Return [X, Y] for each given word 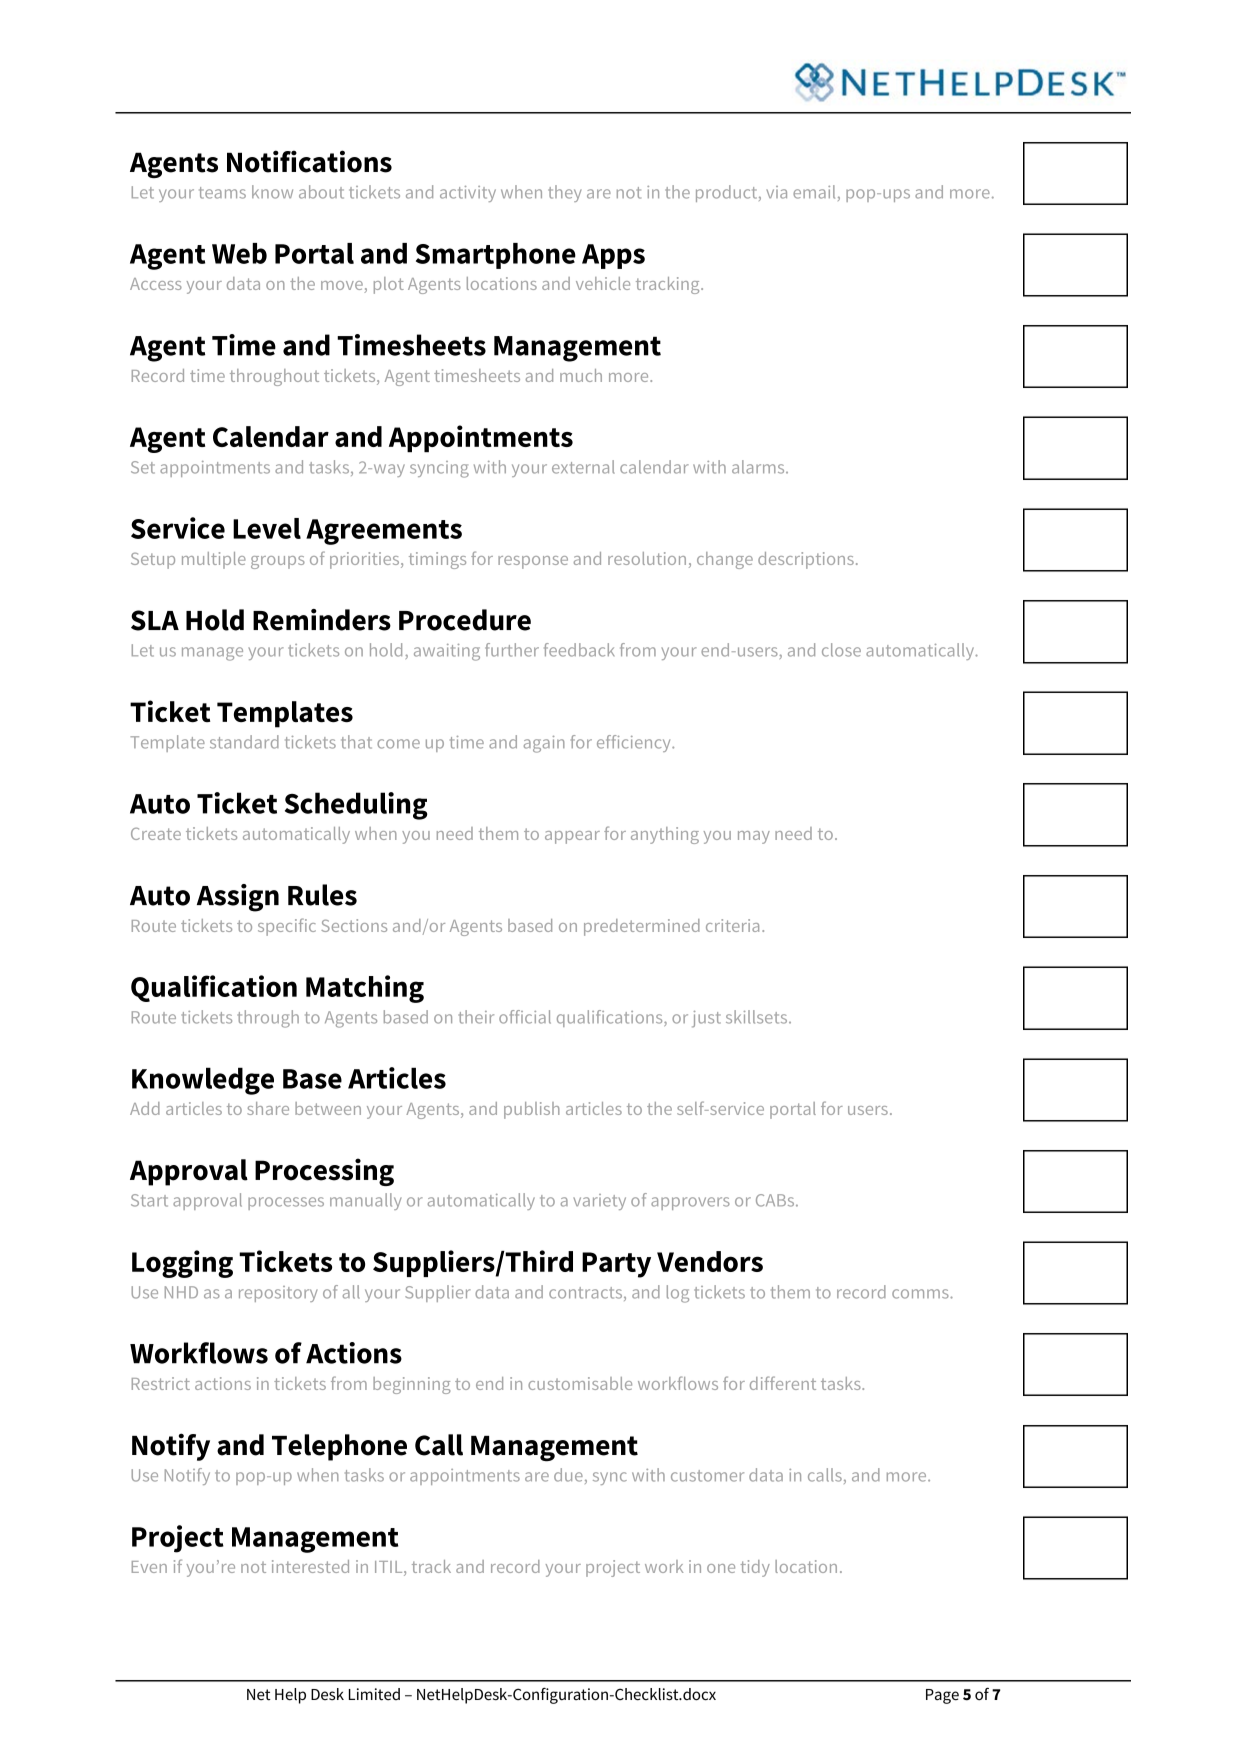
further [512, 650]
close [841, 650]
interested [310, 1566]
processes [286, 1203]
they [564, 193]
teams [222, 193]
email [814, 192]
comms [921, 1294]
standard [244, 742]
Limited [374, 1694]
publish [532, 1110]
